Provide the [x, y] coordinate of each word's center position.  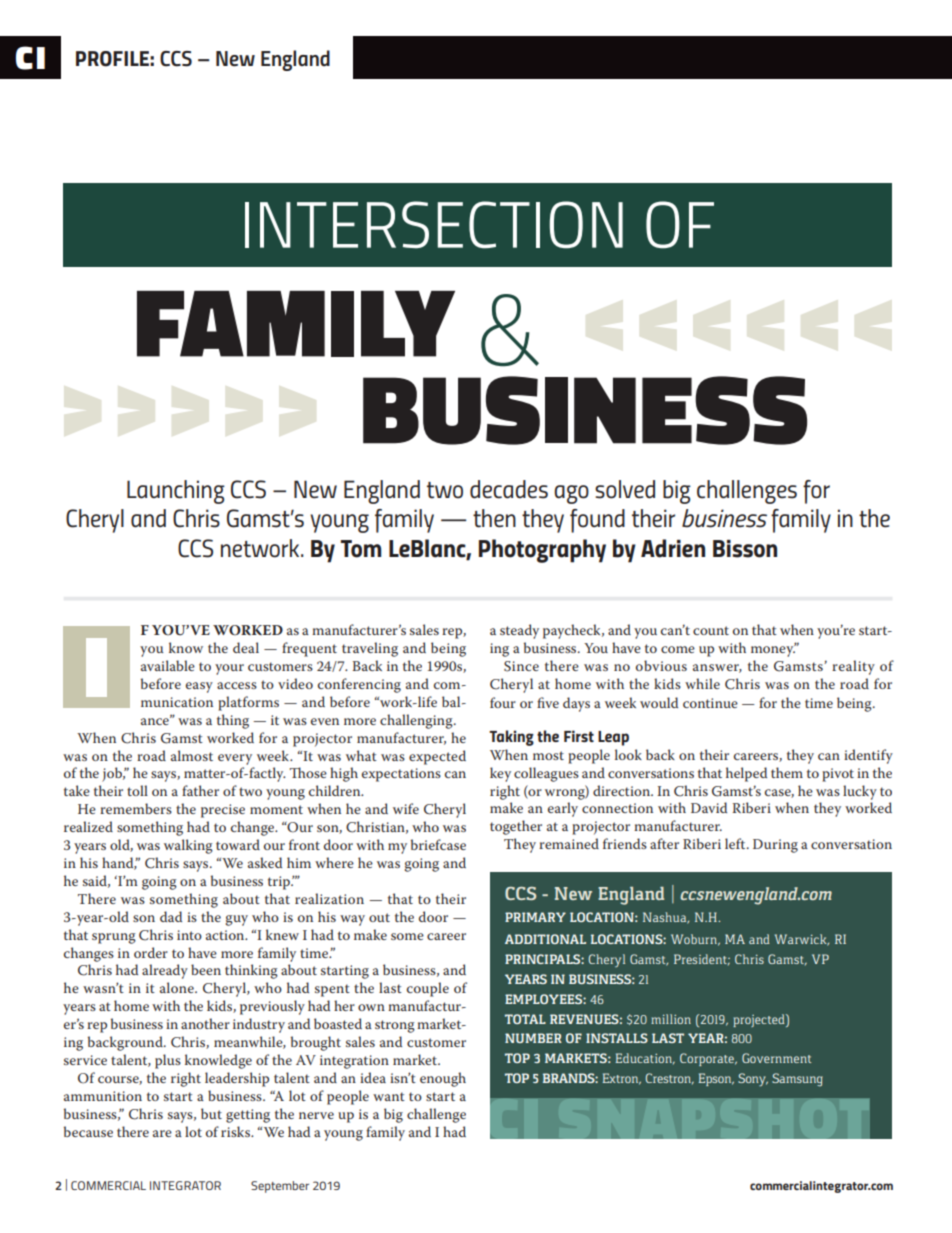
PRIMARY [535, 917]
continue [710, 703]
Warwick [802, 940]
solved [625, 489]
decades [509, 489]
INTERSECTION [434, 225]
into [189, 935]
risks [236, 1131]
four [503, 702]
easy [199, 687]
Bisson [745, 549]
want [389, 1096]
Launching [176, 492]
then [494, 518]
